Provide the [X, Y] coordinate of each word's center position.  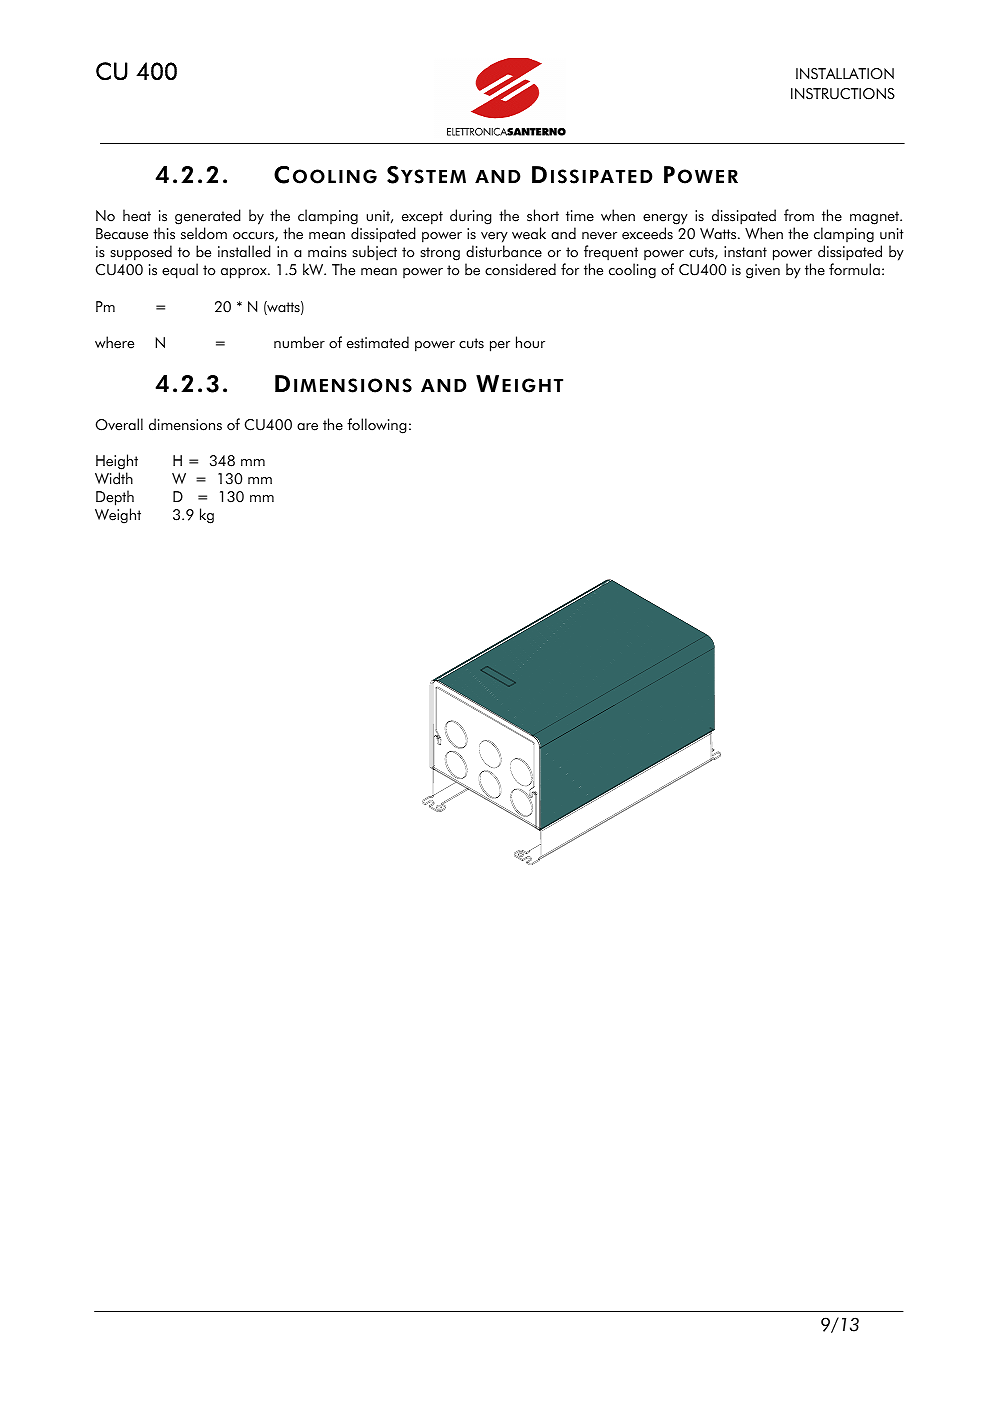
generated [208, 218]
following [377, 426]
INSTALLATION [845, 74]
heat [137, 215]
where [114, 342]
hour [530, 342]
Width [114, 478]
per [500, 346]
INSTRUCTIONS [843, 94]
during [471, 217]
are [307, 427]
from [799, 215]
